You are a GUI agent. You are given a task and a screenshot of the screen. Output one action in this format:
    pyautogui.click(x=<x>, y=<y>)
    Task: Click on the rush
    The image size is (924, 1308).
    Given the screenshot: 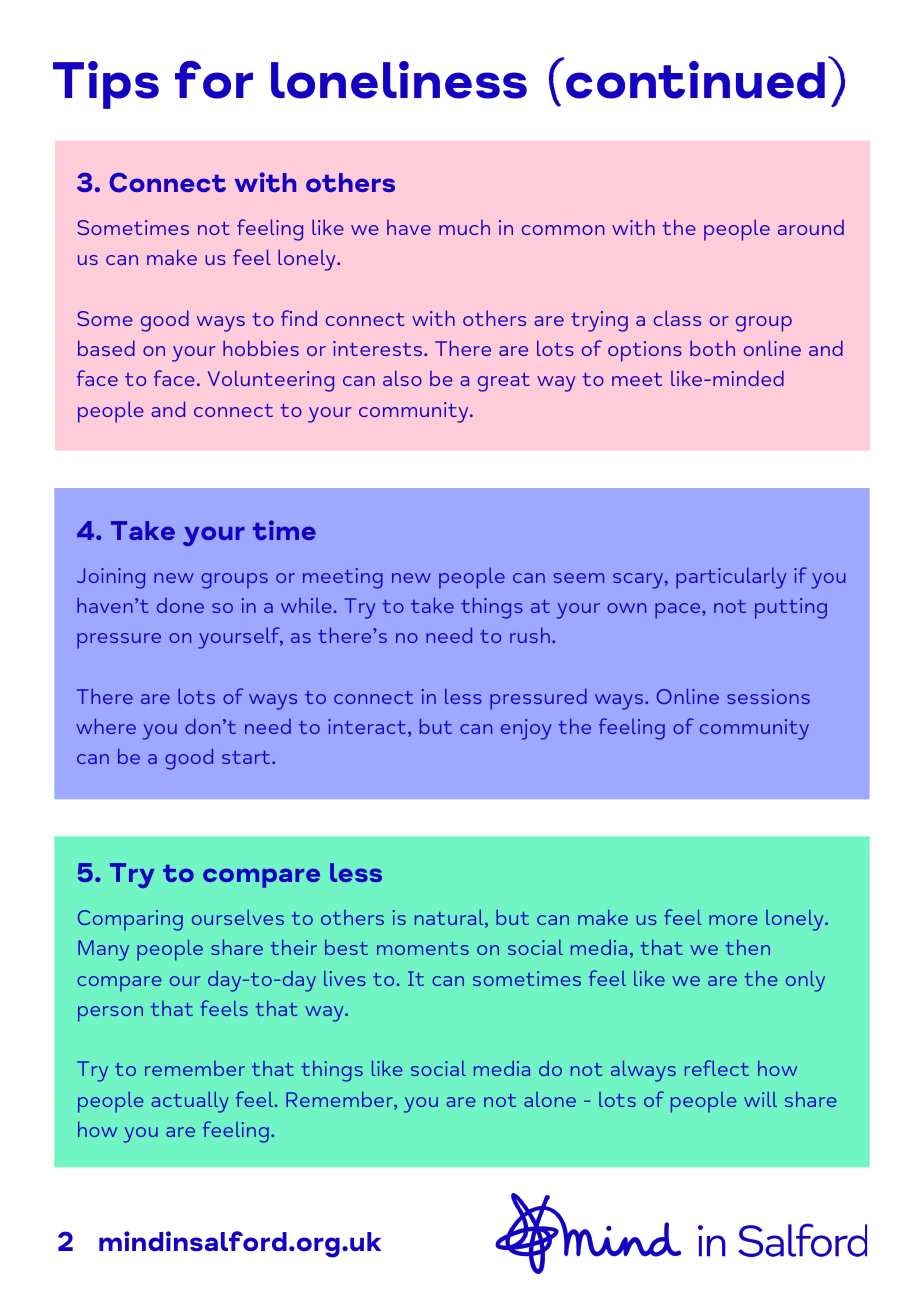 What is the action you would take?
    pyautogui.click(x=530, y=635)
